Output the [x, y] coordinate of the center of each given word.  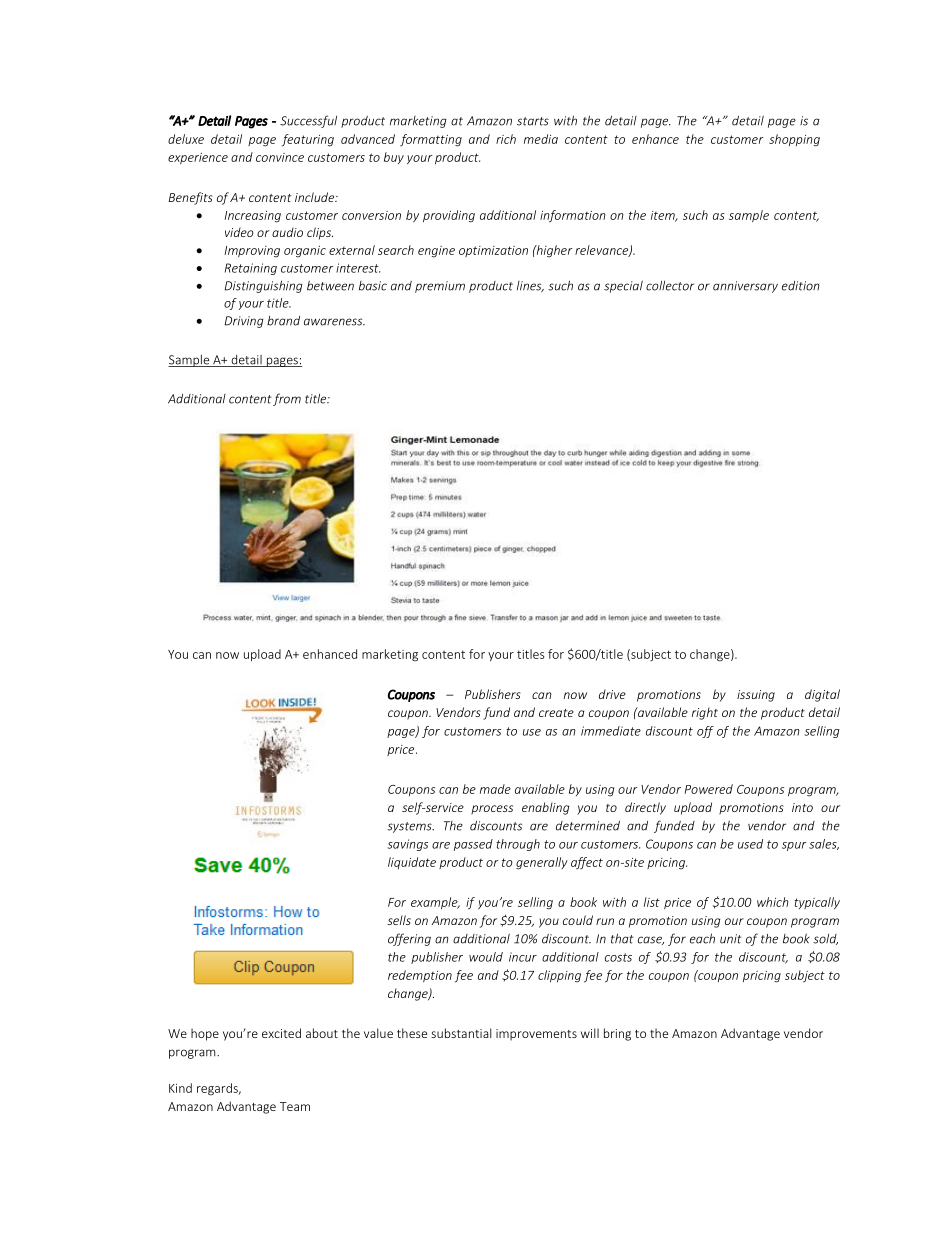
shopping [794, 140]
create [556, 713]
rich [506, 139]
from [287, 399]
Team [295, 1106]
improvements [536, 1035]
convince [280, 157]
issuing [756, 696]
